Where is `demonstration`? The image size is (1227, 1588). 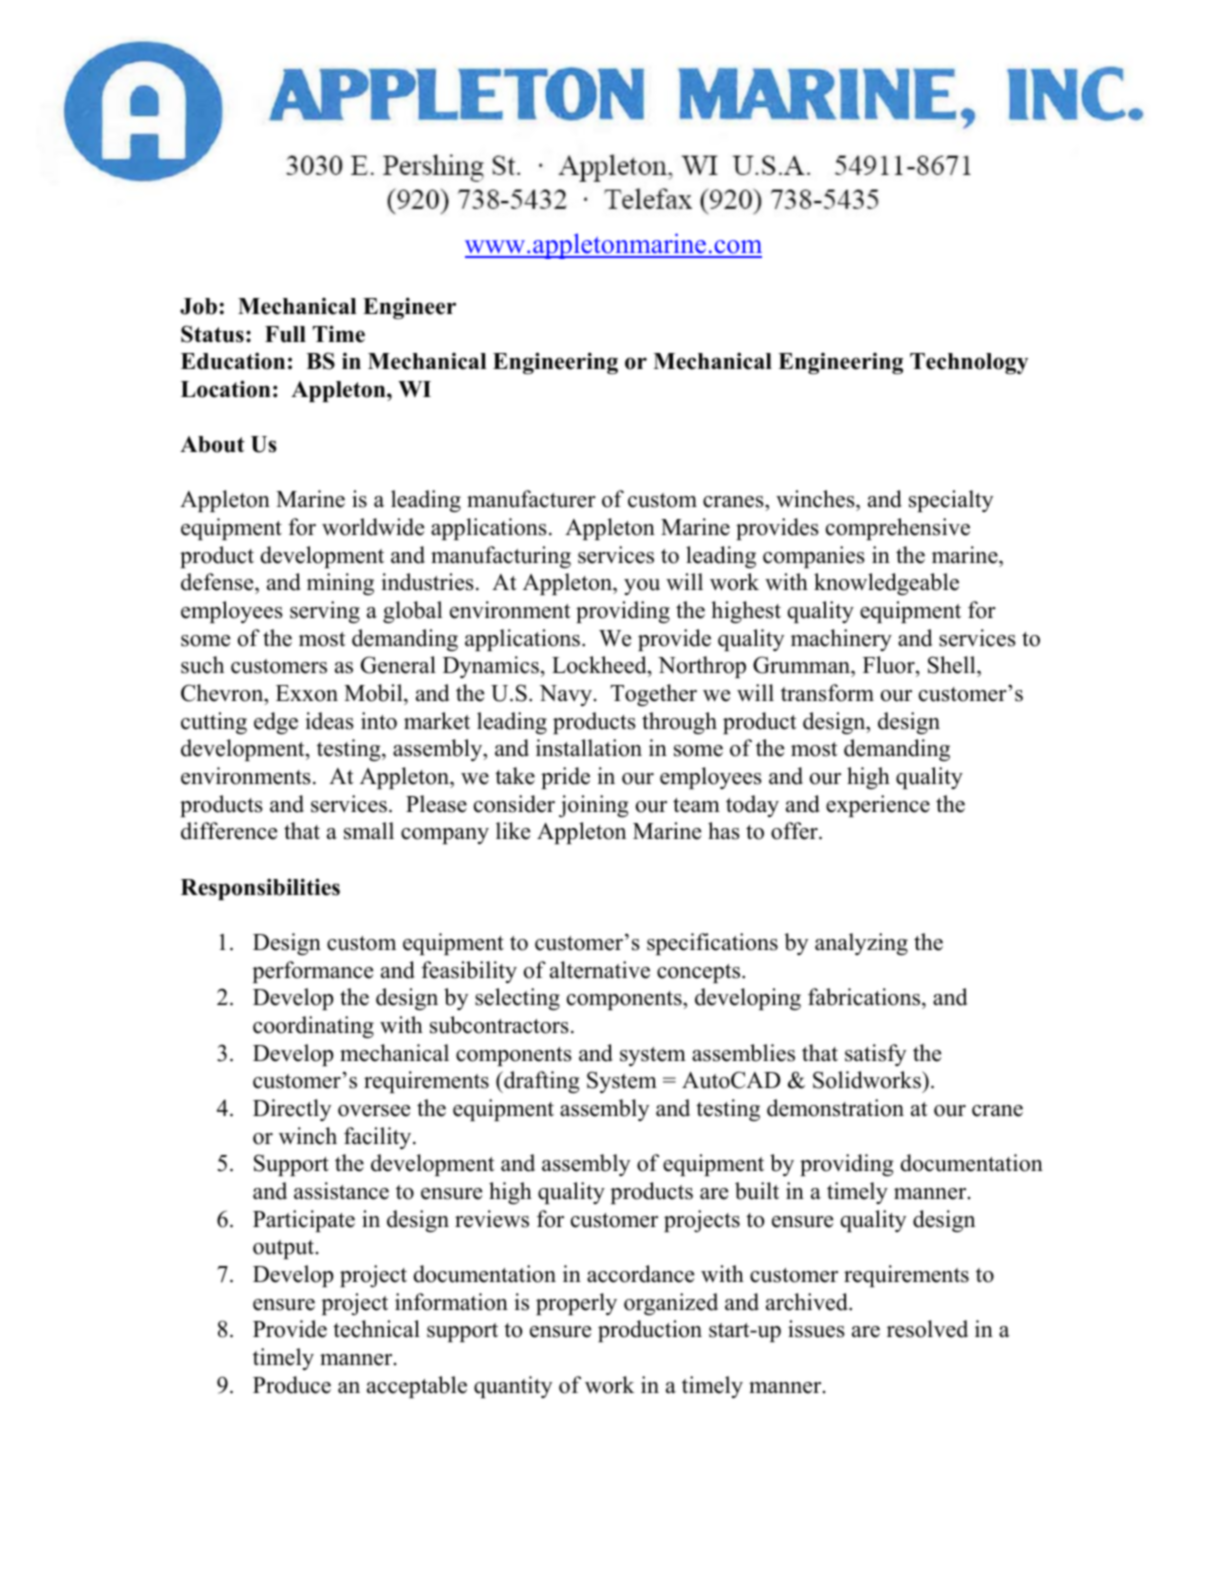 demonstration is located at coordinates (835, 1108).
